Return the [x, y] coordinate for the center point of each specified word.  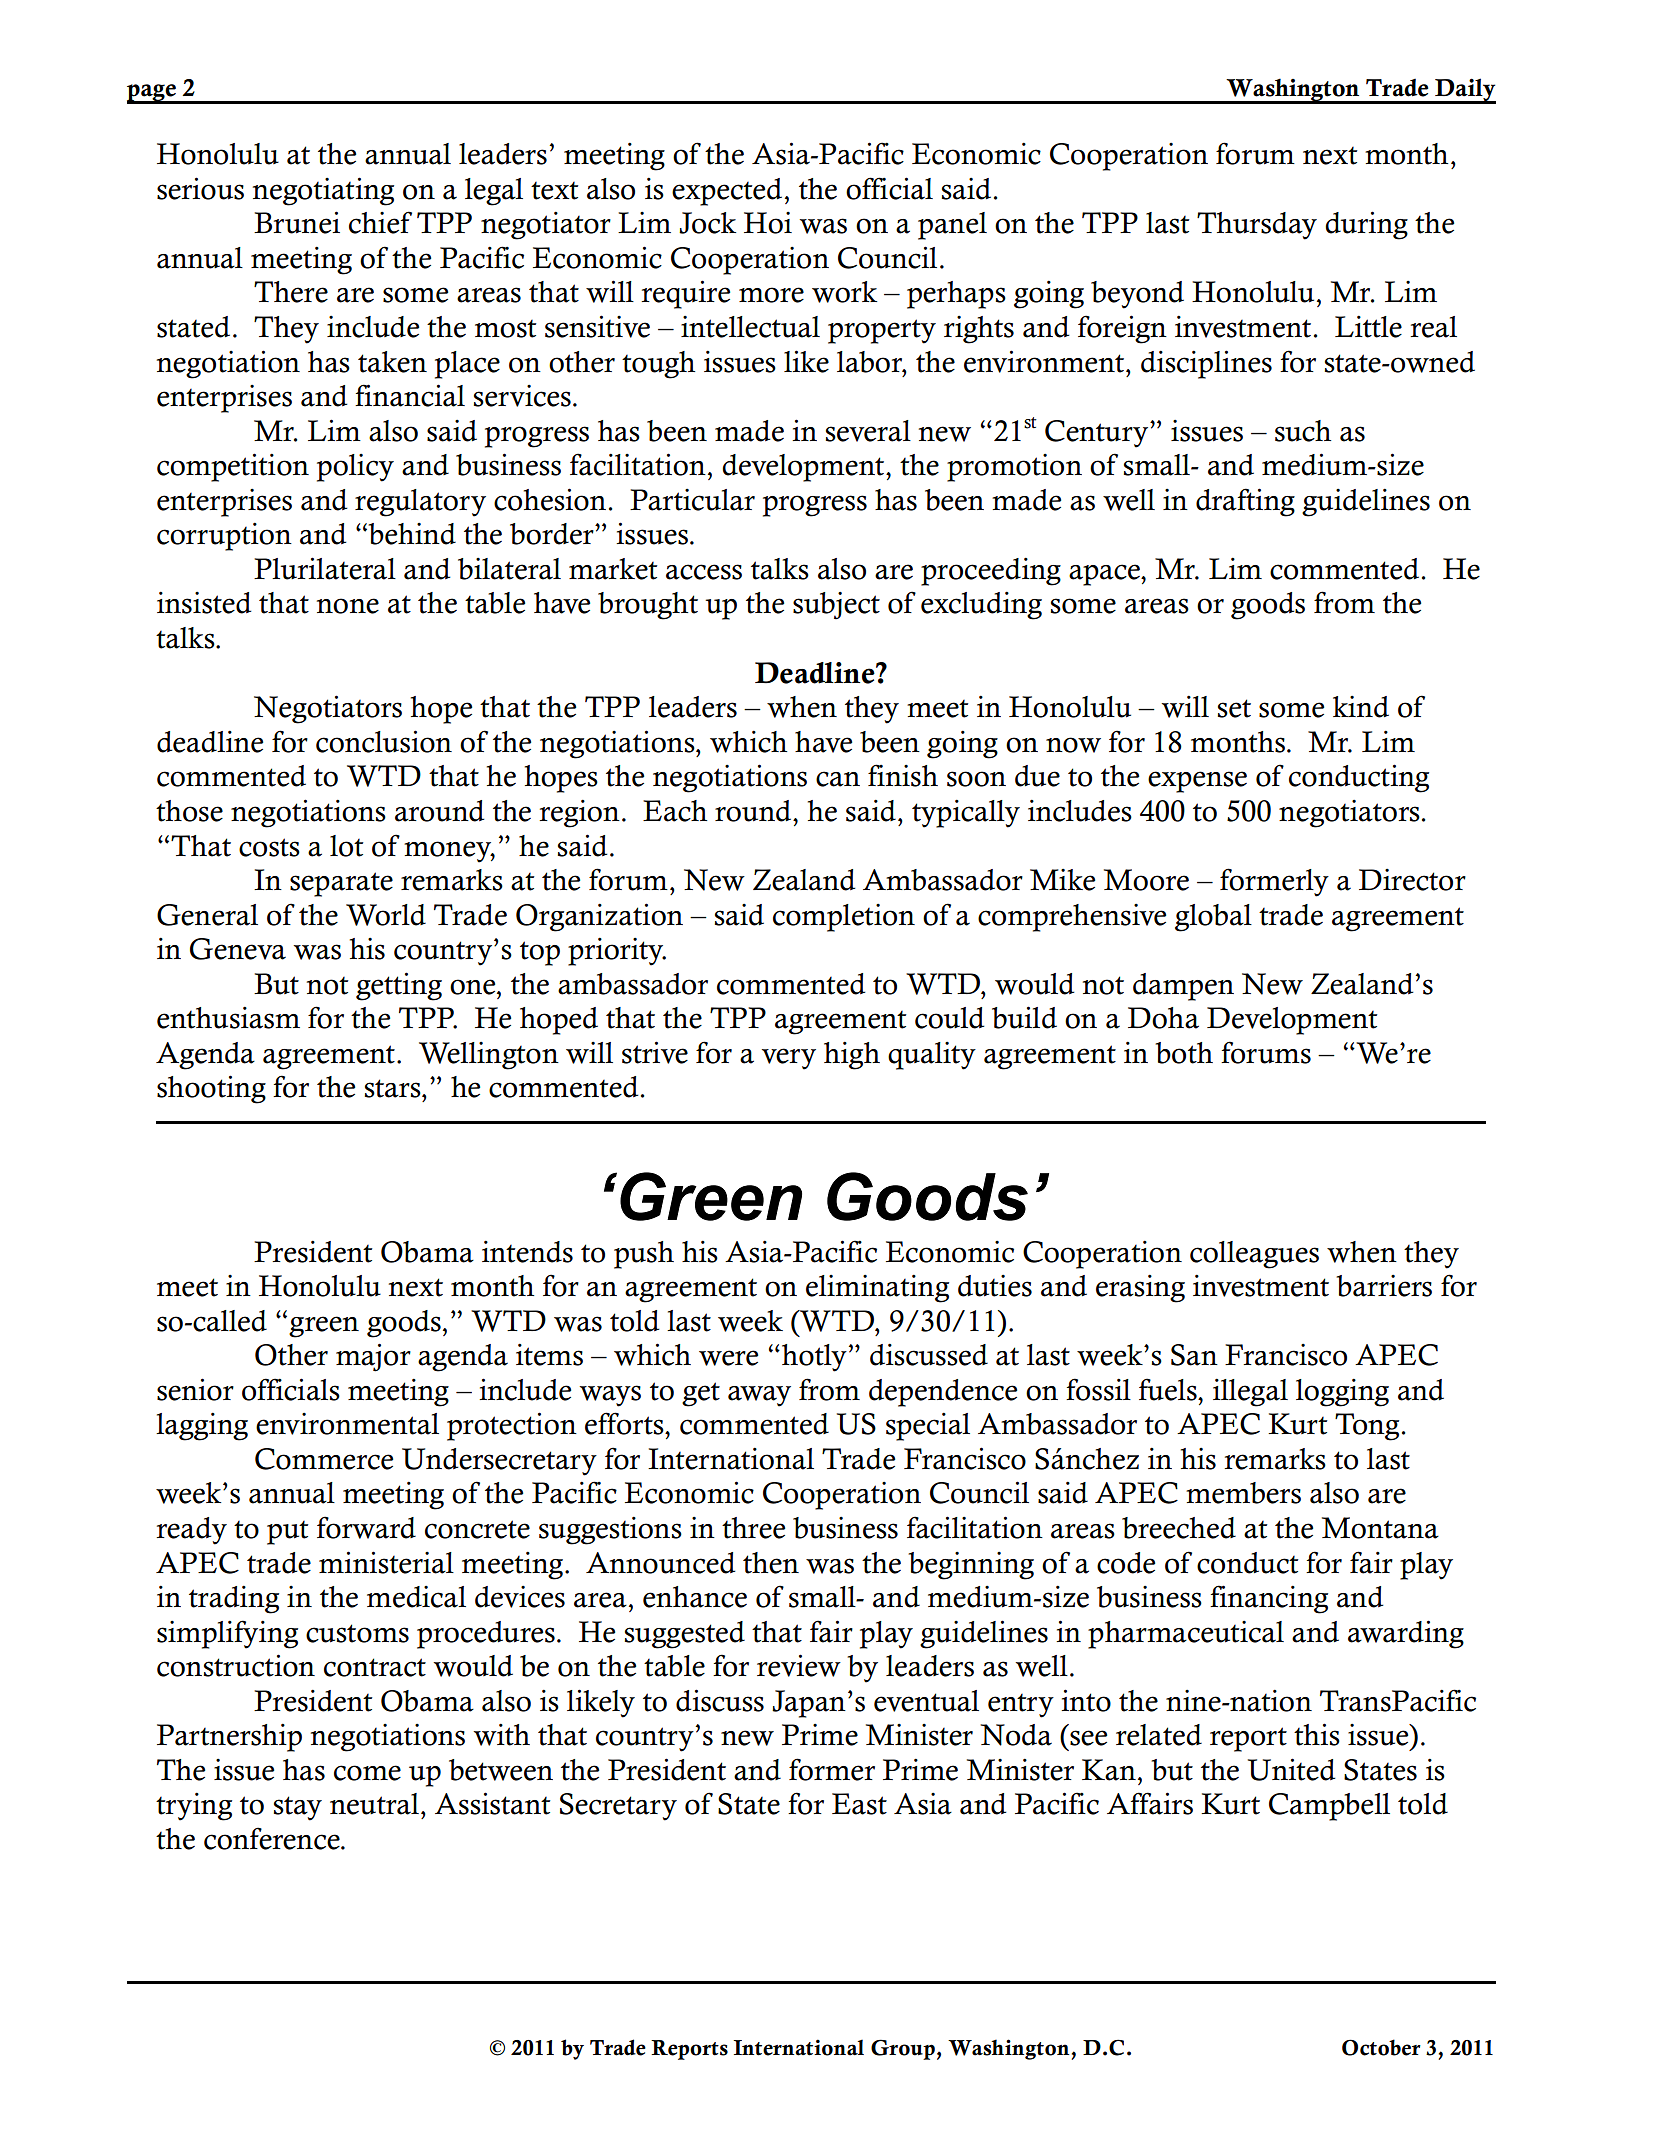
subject [836, 606]
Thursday [1257, 226]
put [287, 1533]
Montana [1380, 1528]
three [753, 1528]
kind [1361, 707]
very [789, 1059]
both [1184, 1053]
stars [394, 1088]
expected [727, 192]
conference [273, 1838]
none [348, 606]
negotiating [323, 191]
